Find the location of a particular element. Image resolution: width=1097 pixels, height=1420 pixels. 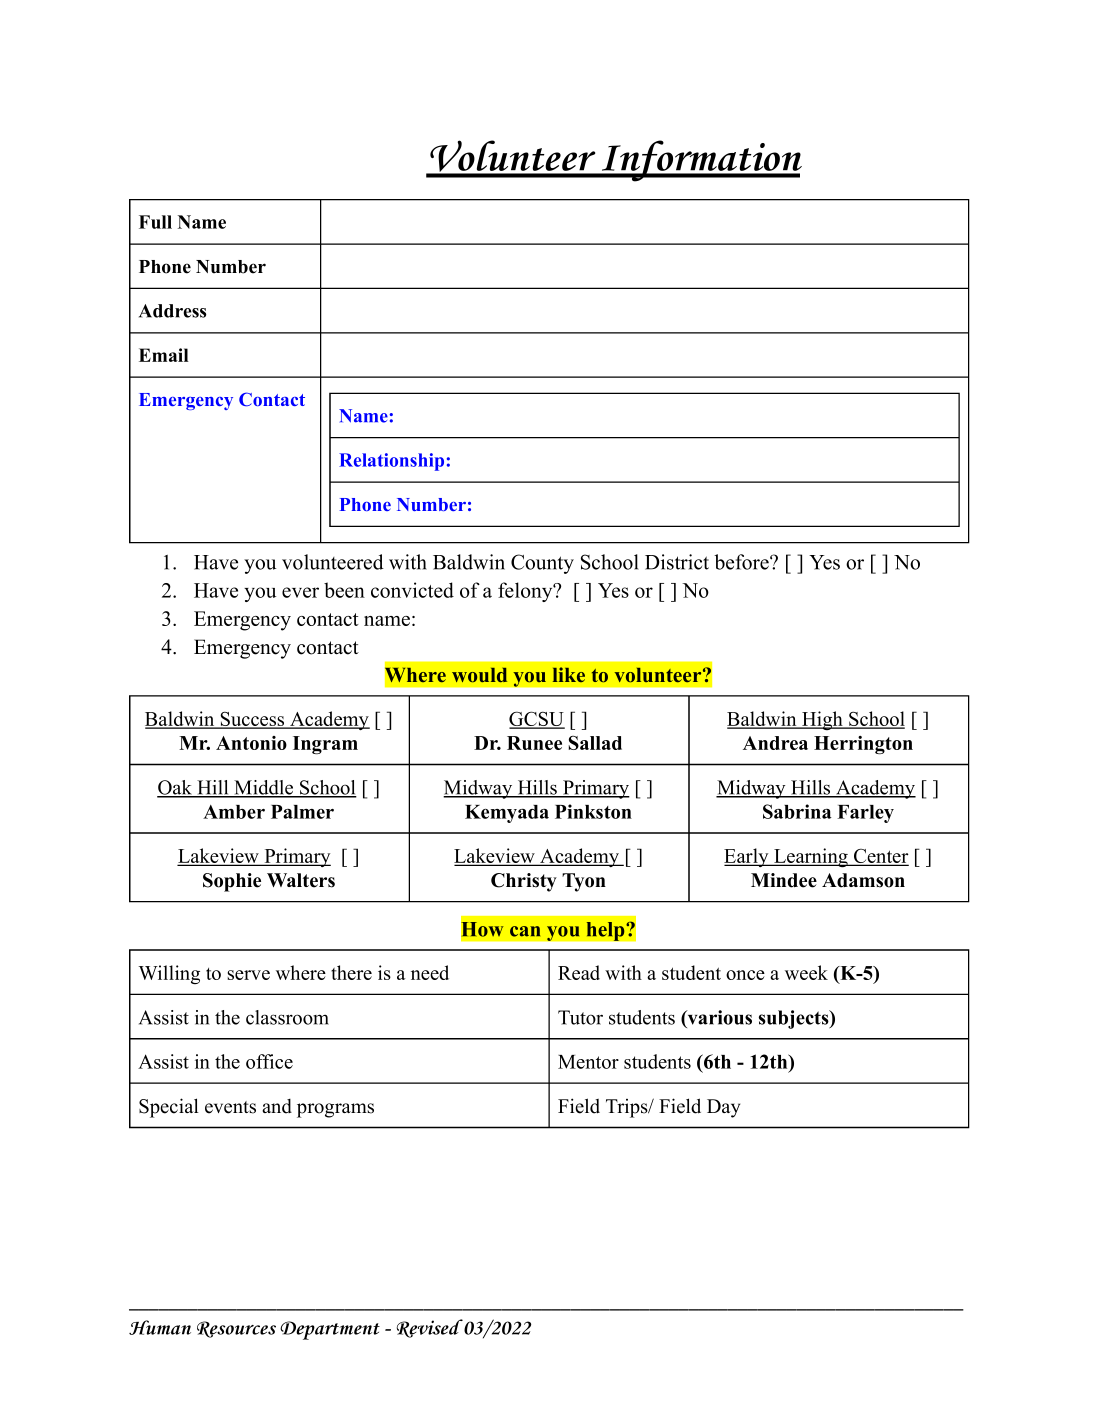

ever is located at coordinates (300, 592).
